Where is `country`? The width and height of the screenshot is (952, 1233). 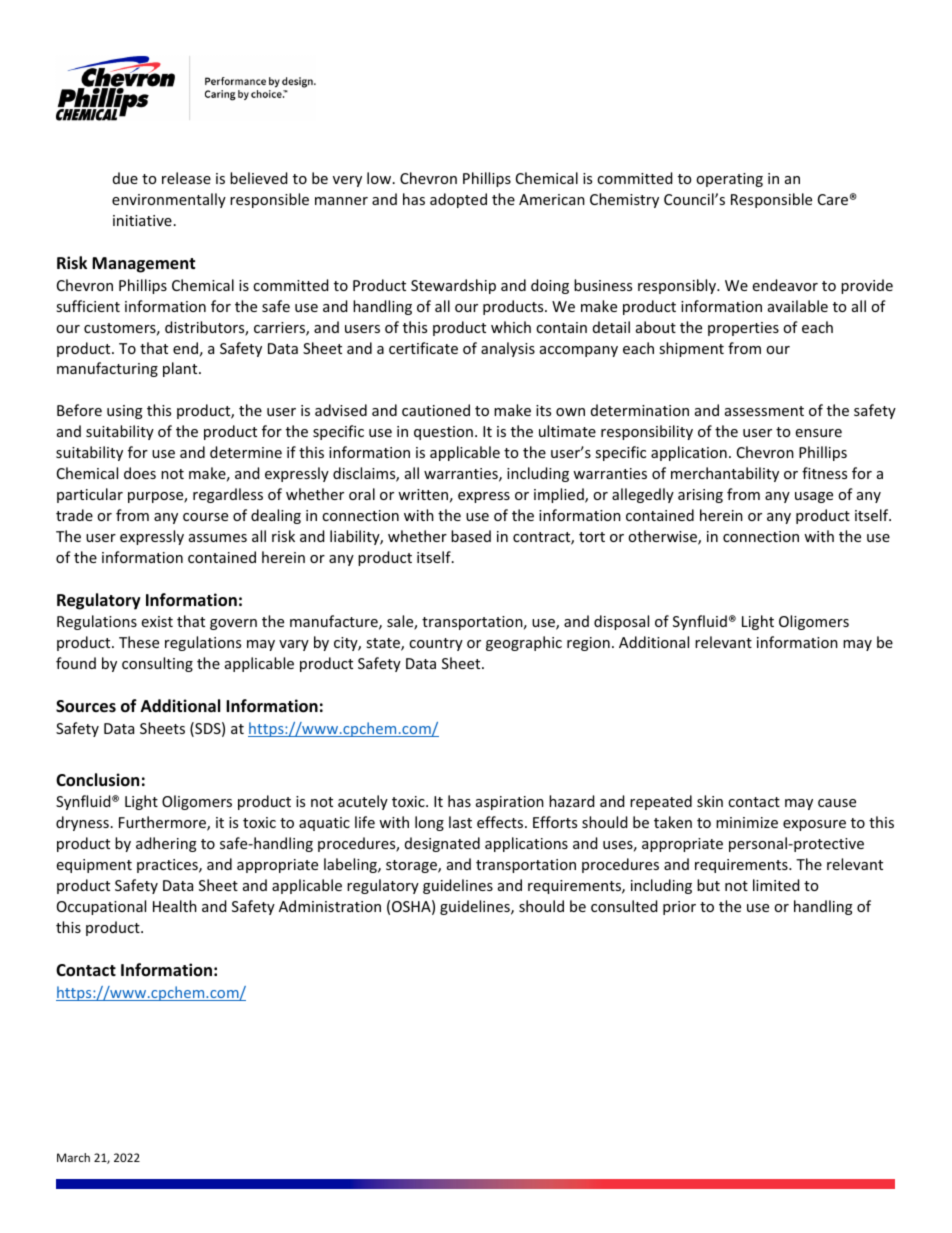 country is located at coordinates (436, 644).
